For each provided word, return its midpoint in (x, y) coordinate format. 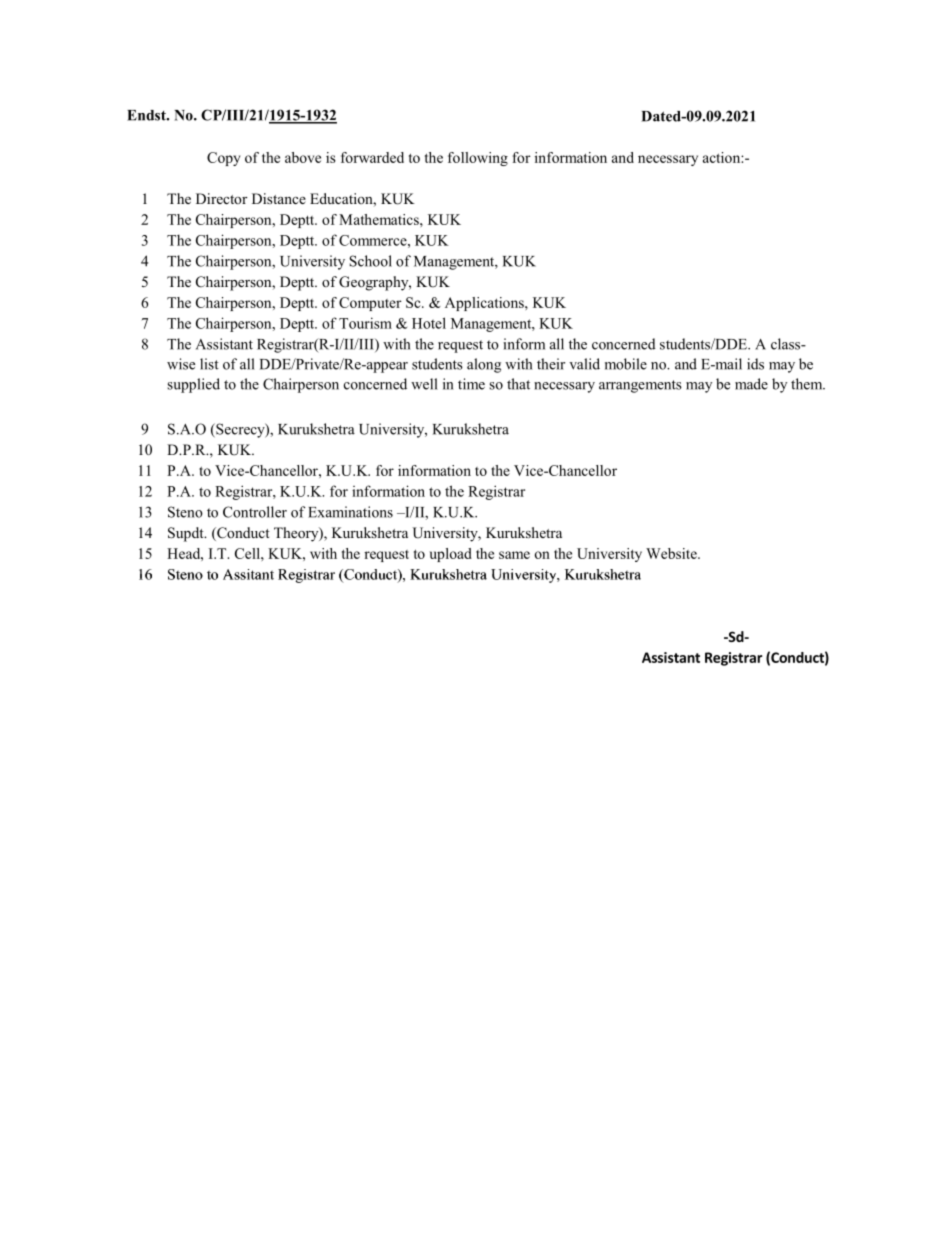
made (751, 384)
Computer (370, 304)
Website (672, 553)
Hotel (429, 323)
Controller (255, 512)
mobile (626, 364)
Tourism (365, 323)
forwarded (372, 157)
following (478, 159)
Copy (223, 159)
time (471, 384)
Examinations (350, 512)
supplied (193, 385)
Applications (485, 304)
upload (451, 555)
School (370, 261)
